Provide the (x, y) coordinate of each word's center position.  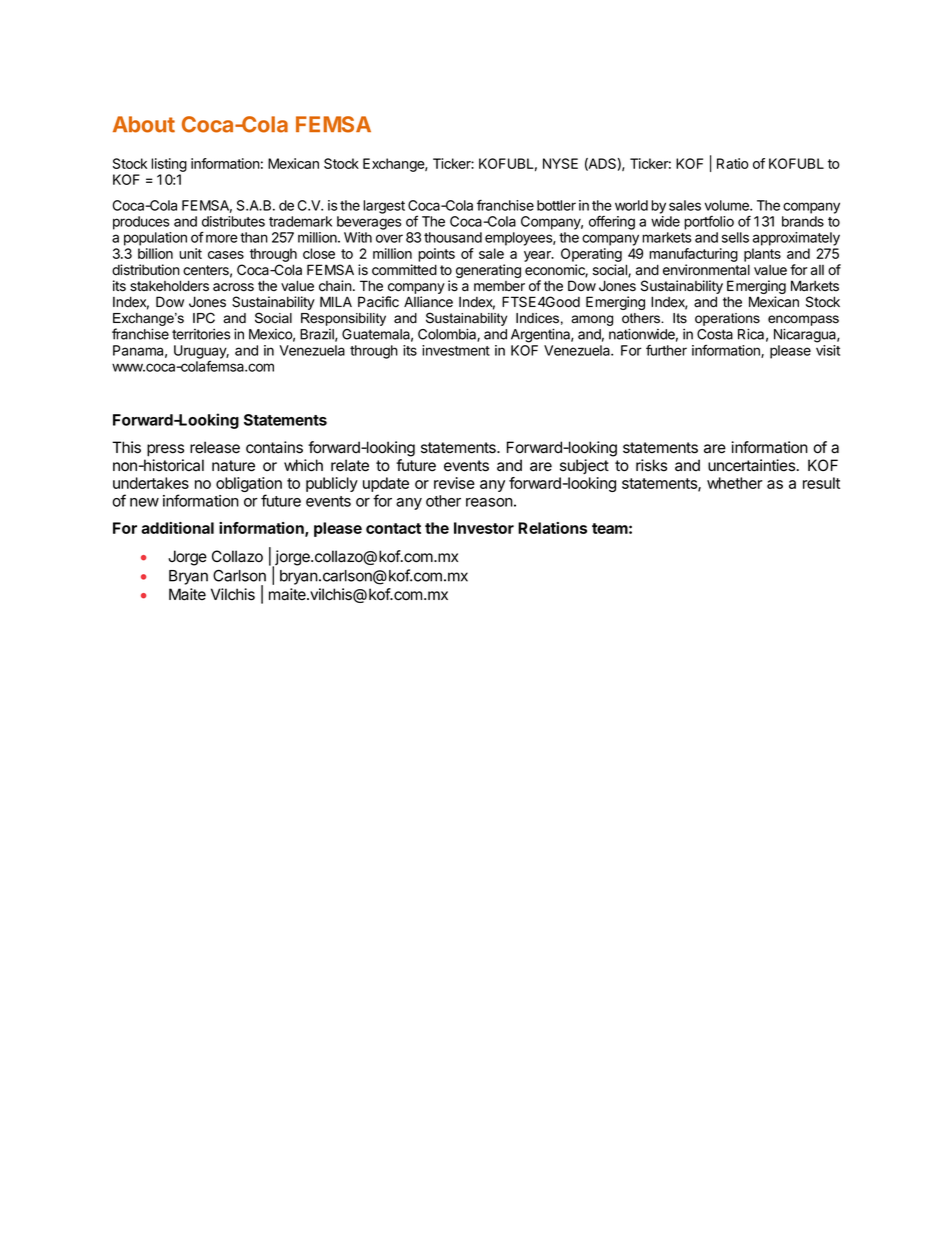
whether (735, 483)
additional (177, 528)
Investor (484, 528)
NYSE (560, 163)
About (144, 124)
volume (728, 205)
